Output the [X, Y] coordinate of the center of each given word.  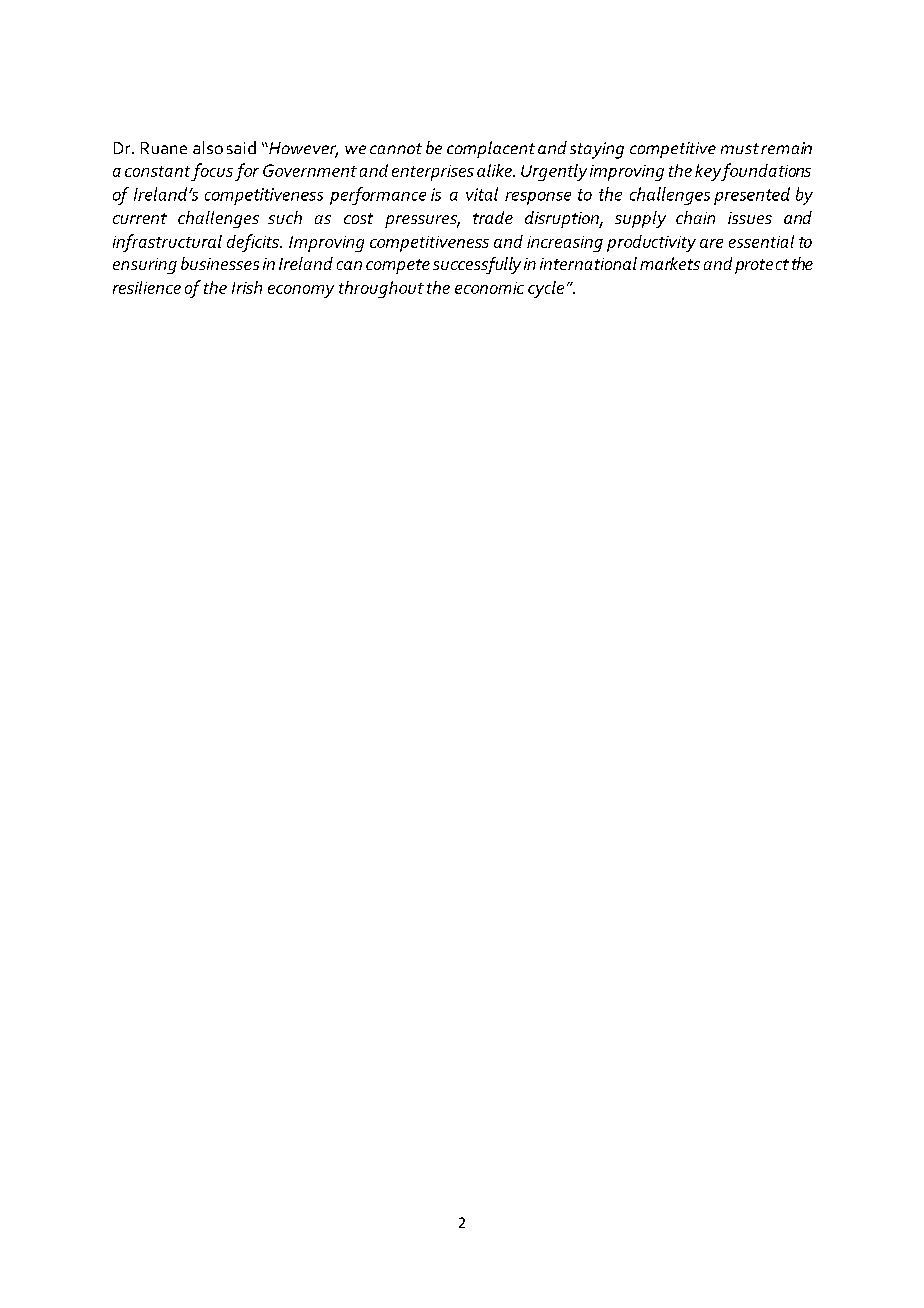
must [740, 148]
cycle [546, 289]
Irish [247, 287]
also [208, 147]
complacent [491, 149]
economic [489, 288]
